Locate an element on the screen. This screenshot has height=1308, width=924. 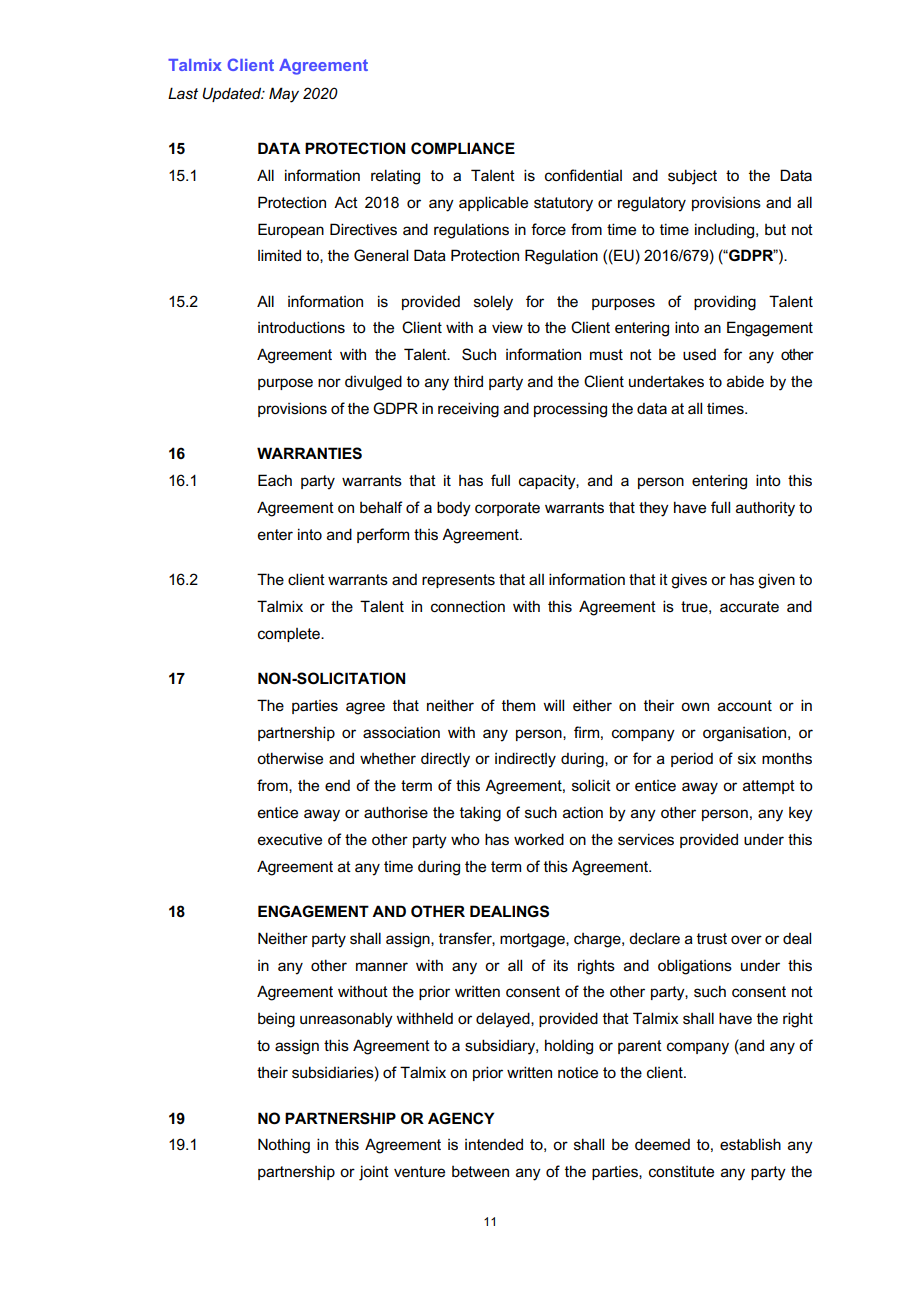
COMPLIANCE is located at coordinates (463, 148).
